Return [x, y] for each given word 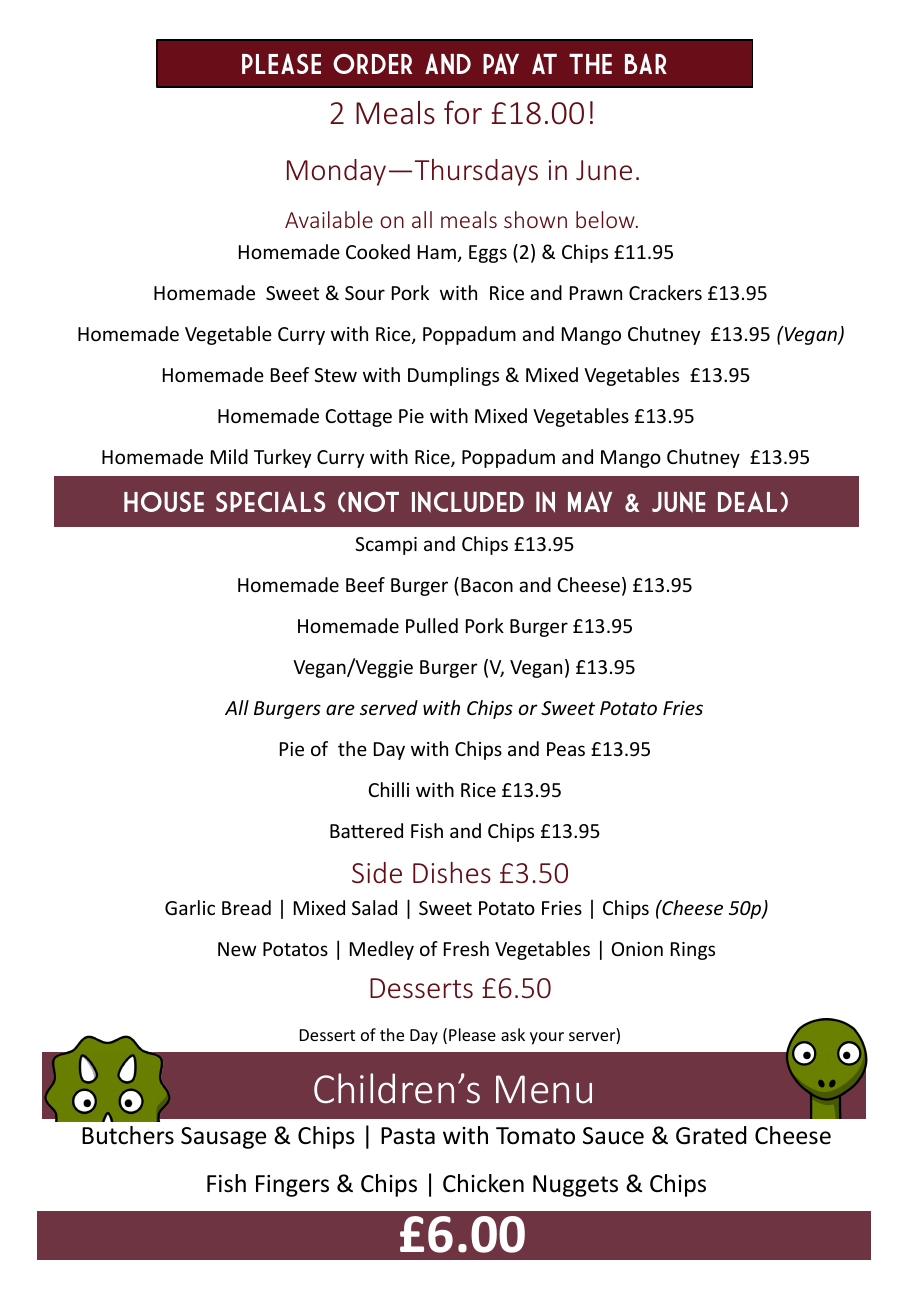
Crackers [665, 292]
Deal [747, 501]
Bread [246, 907]
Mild [229, 456]
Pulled [432, 625]
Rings [693, 951]
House [164, 502]
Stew [335, 375]
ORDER [372, 64]
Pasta [408, 1136]
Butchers [128, 1135]
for [463, 112]
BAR [646, 63]
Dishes [452, 872]
